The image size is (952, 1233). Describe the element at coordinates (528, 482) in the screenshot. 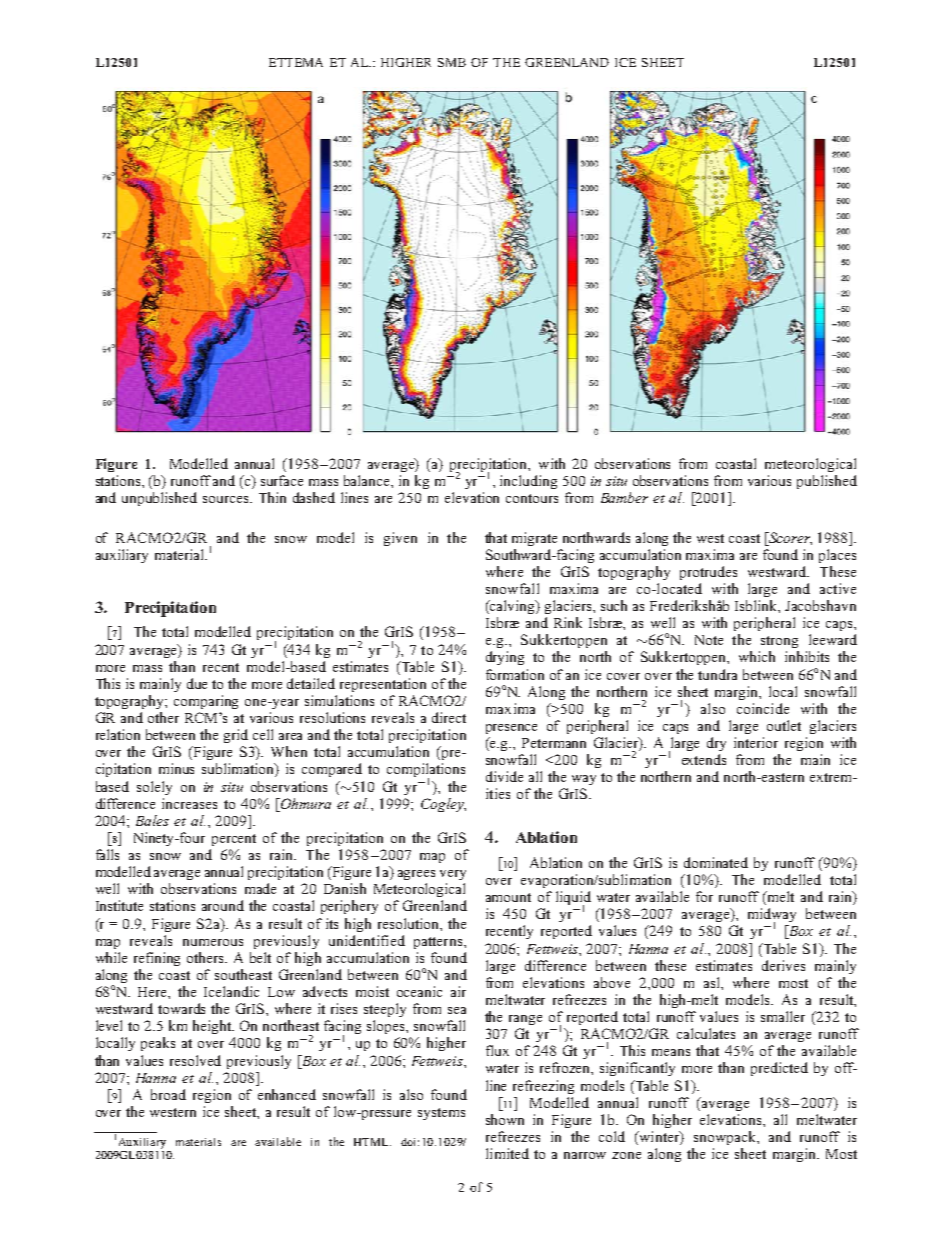

I see `including` at that location.
